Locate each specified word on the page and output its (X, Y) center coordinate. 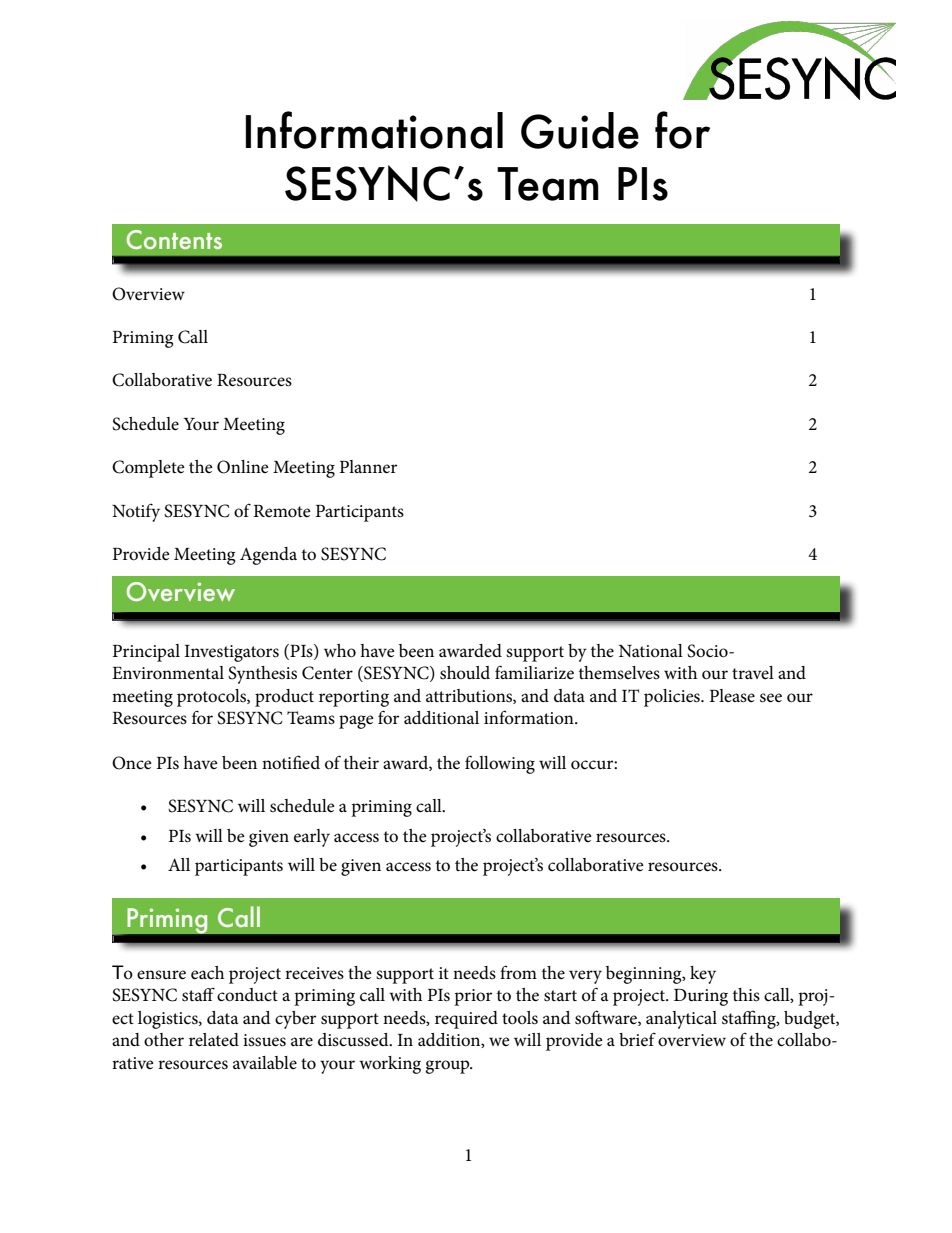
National (651, 650)
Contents (174, 239)
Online (243, 467)
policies (673, 698)
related (214, 1039)
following (500, 764)
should (465, 673)
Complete (148, 469)
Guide (580, 130)
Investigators (231, 653)
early (312, 838)
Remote (282, 511)
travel (753, 672)
